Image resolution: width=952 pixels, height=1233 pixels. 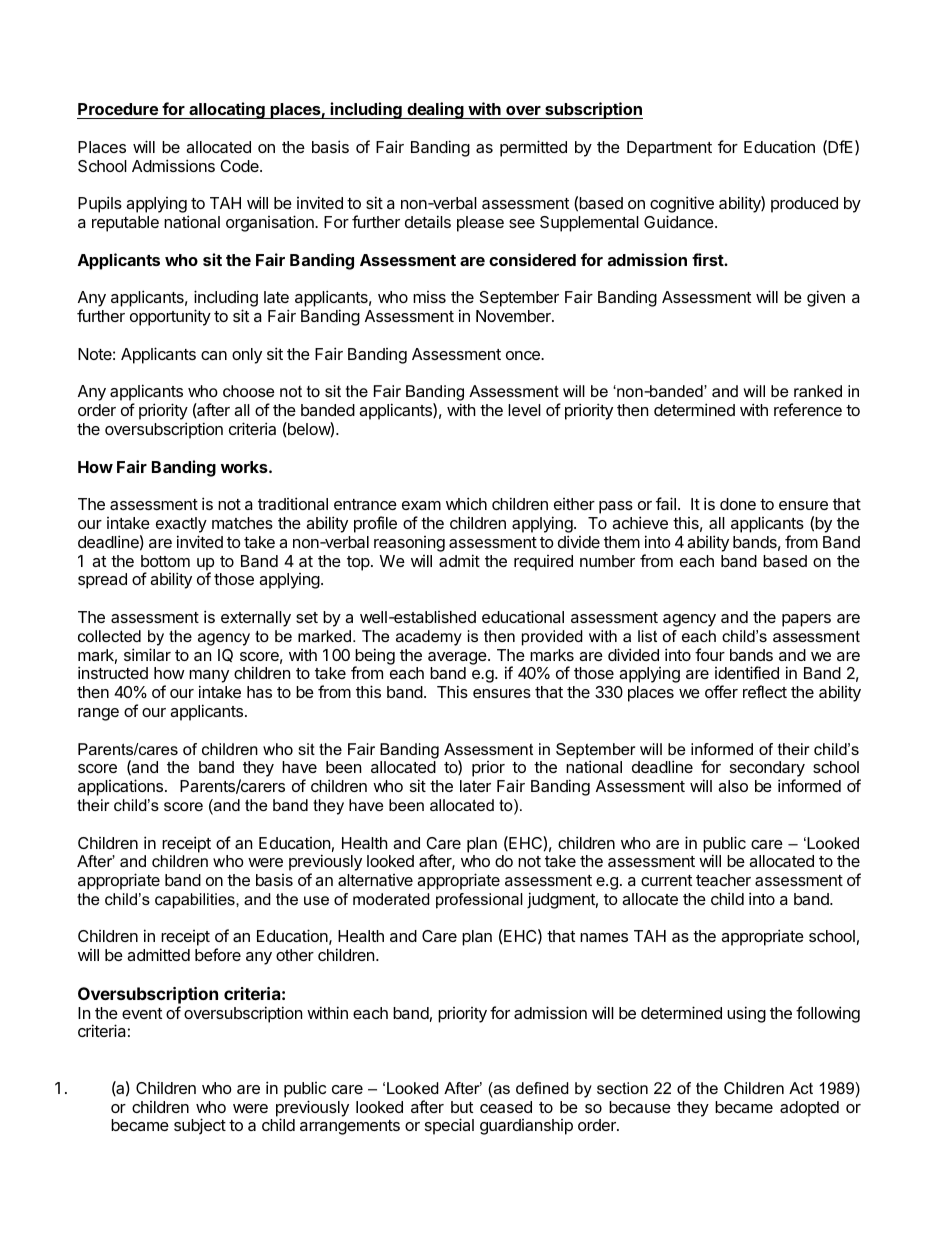 What do you see at coordinates (733, 786) in the document?
I see `also` at bounding box center [733, 786].
